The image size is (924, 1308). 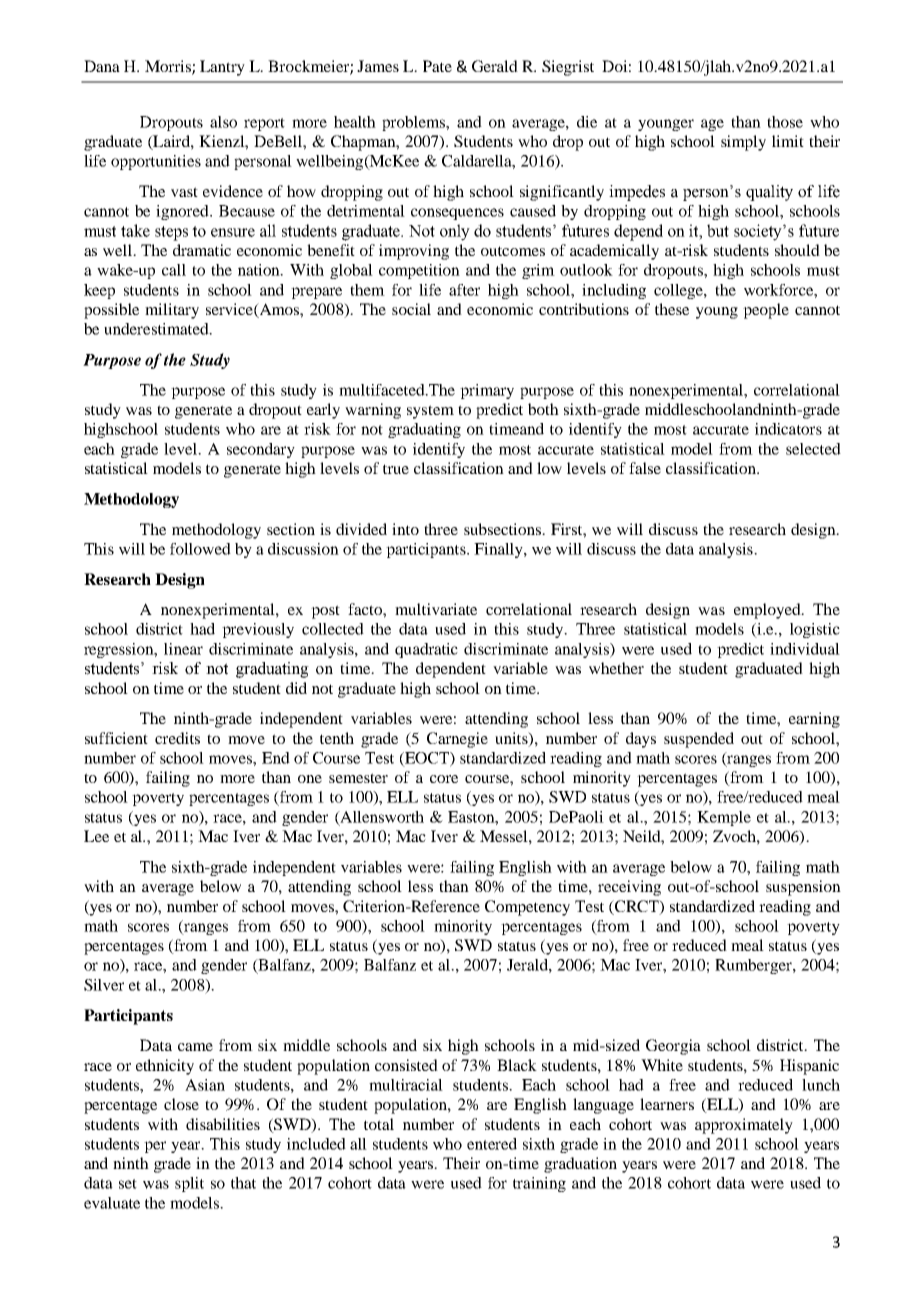 I want to click on simply, so click(x=743, y=143).
